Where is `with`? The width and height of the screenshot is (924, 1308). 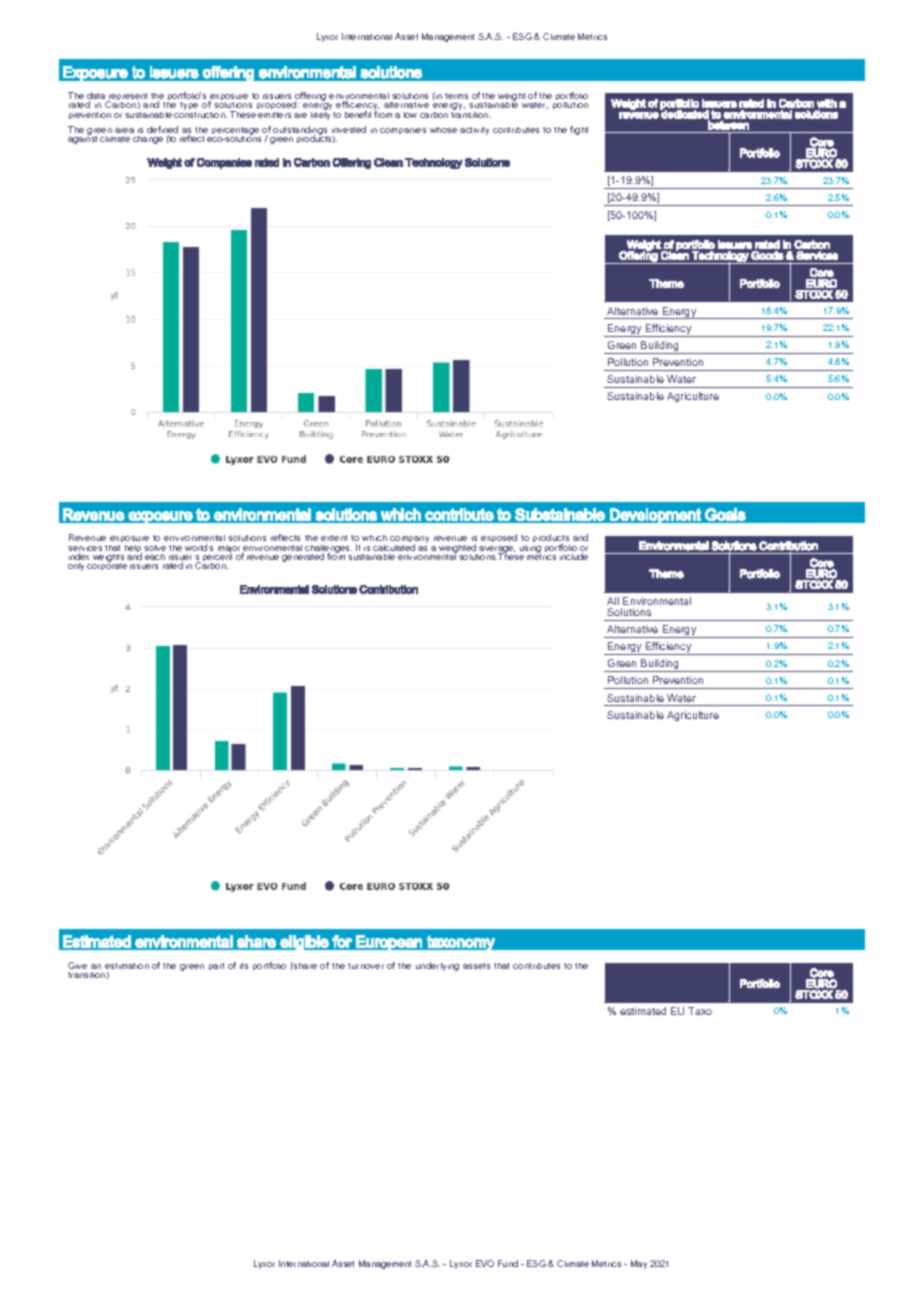
with is located at coordinates (827, 103).
